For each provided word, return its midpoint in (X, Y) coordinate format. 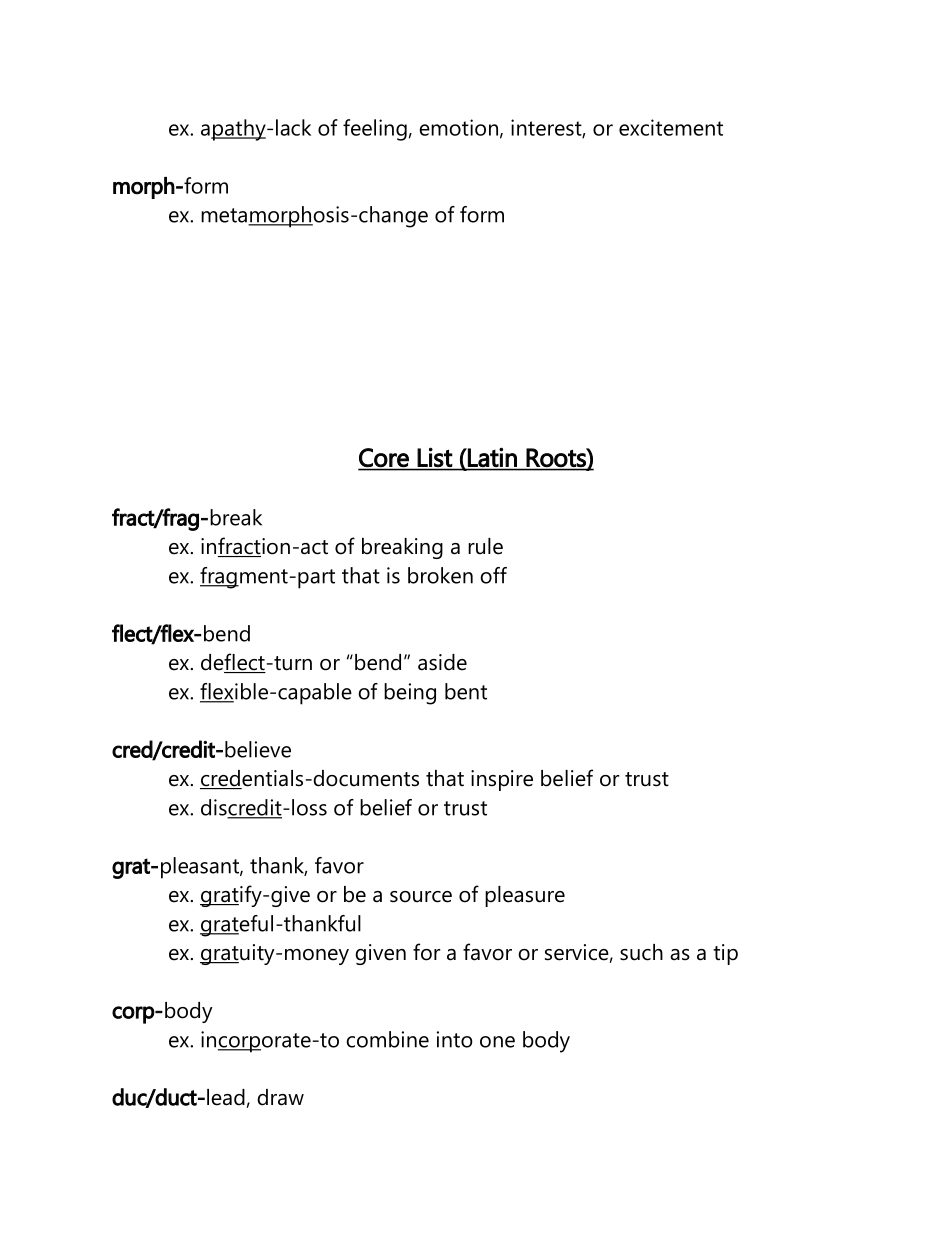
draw (280, 1097)
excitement (671, 127)
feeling (375, 130)
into (455, 1039)
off (493, 575)
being (410, 694)
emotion (458, 127)
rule (485, 546)
